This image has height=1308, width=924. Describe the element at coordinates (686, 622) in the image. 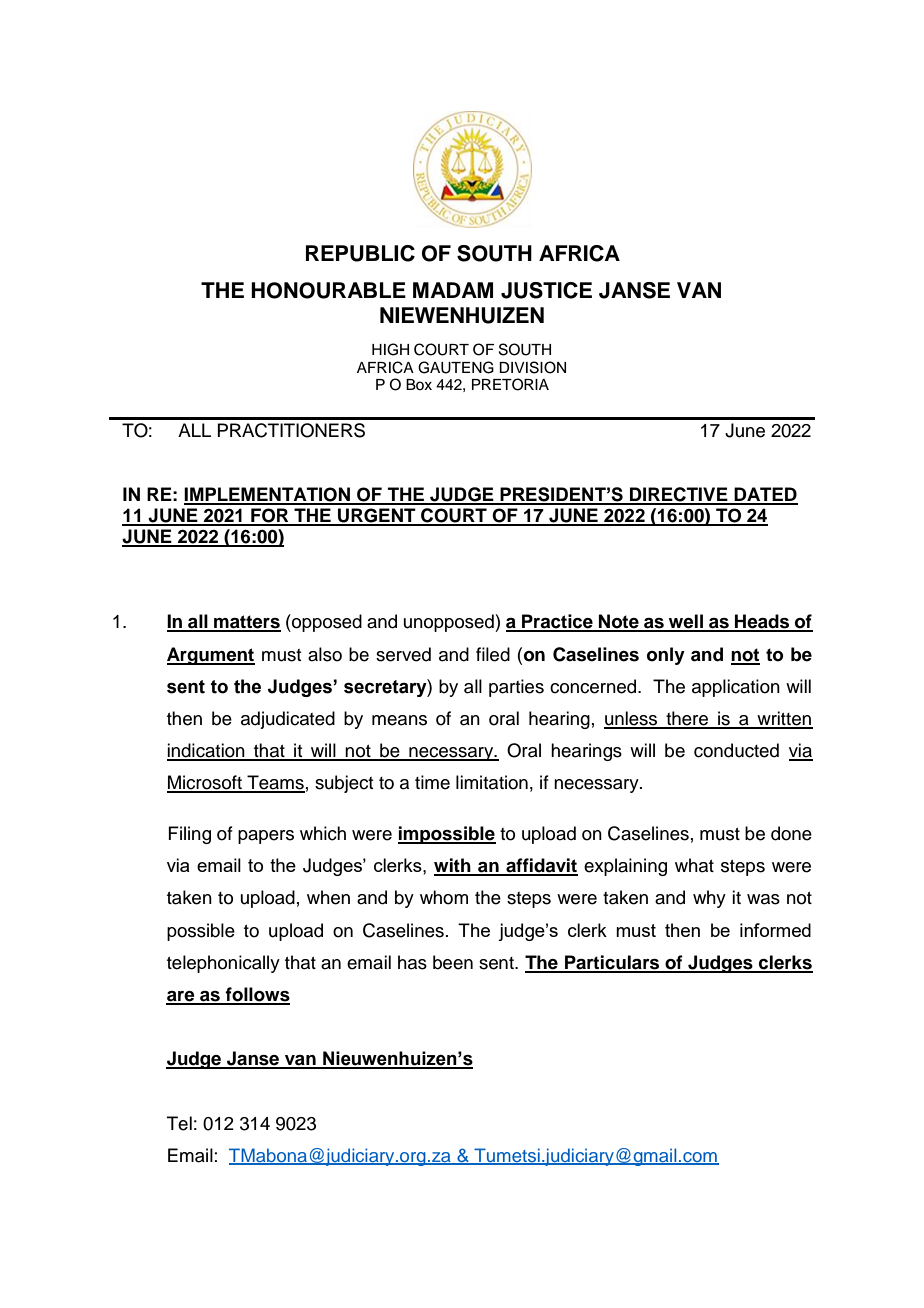

I see `well` at that location.
